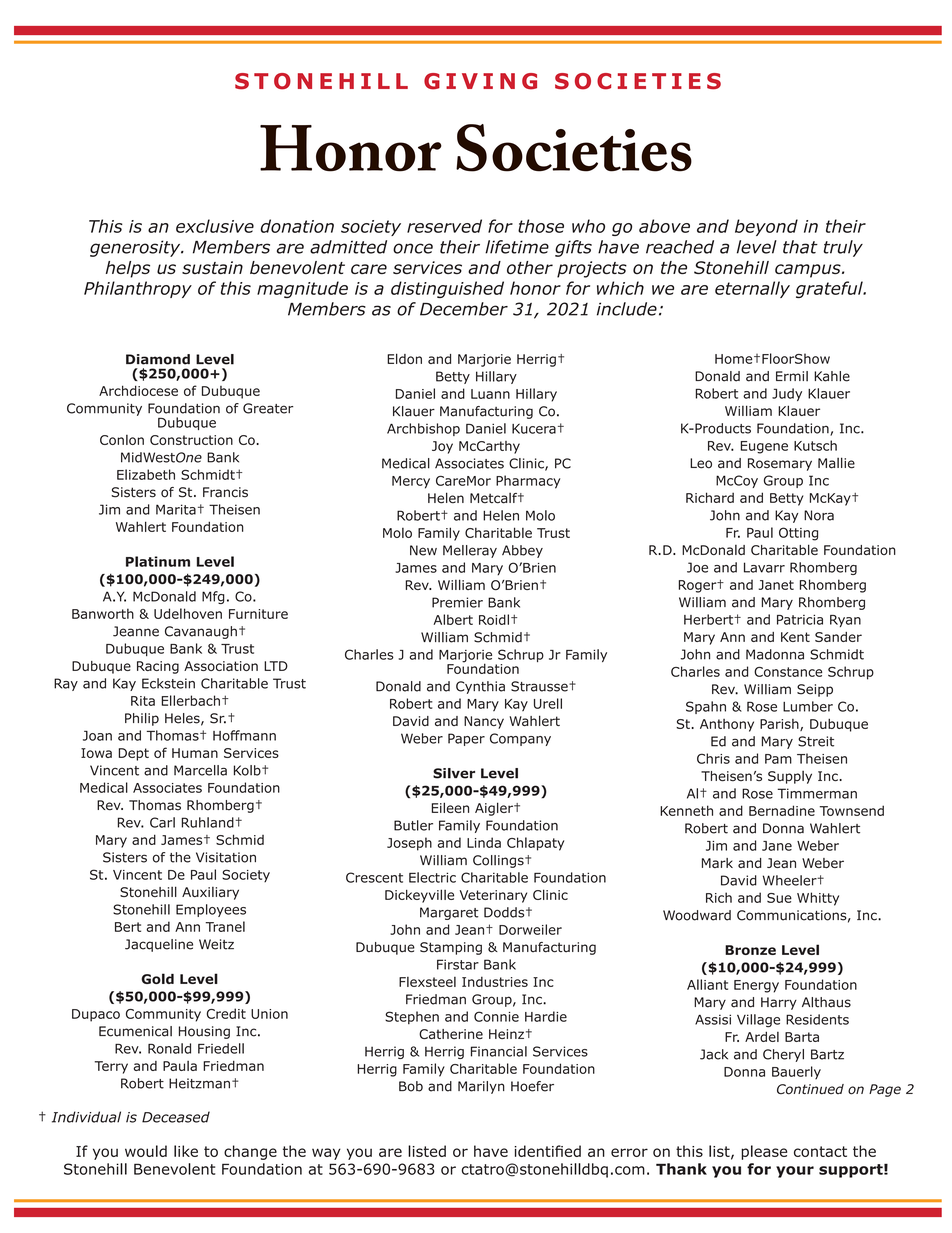  I want to click on Patricia, so click(800, 619).
